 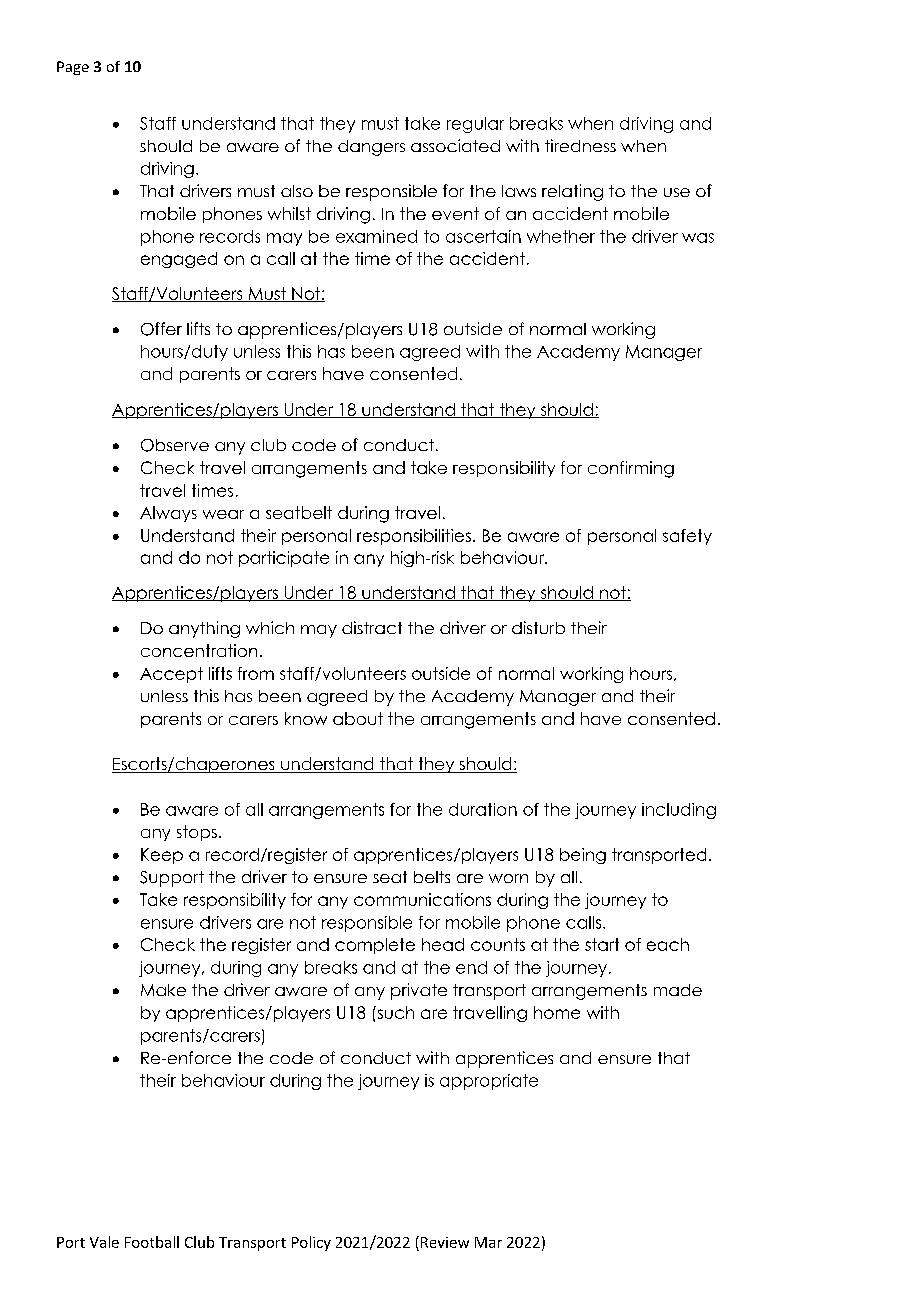 I want to click on disturb, so click(x=538, y=627).
